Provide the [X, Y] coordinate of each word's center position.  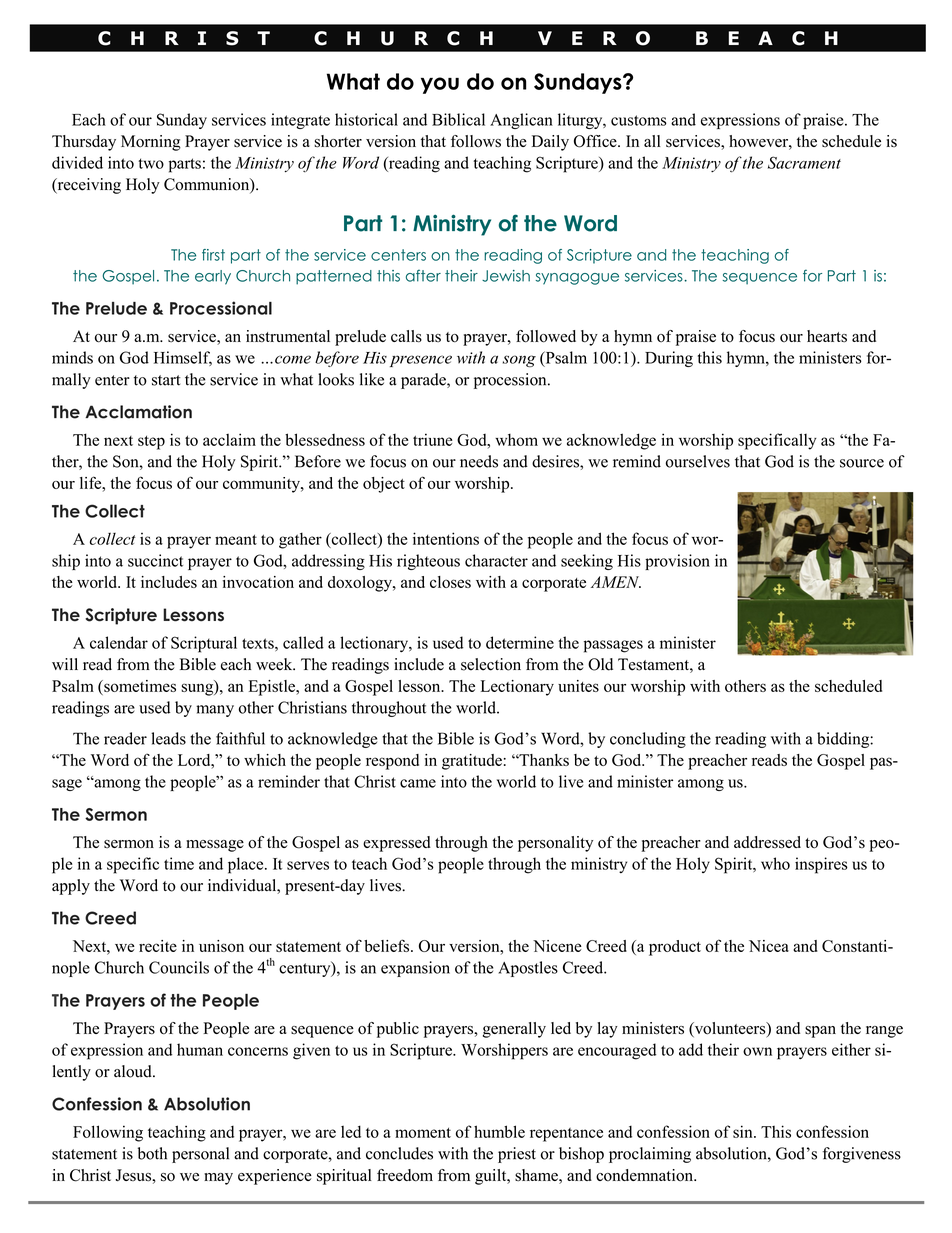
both [152, 1153]
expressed [397, 844]
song [519, 361]
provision [677, 562]
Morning [151, 143]
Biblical [458, 119]
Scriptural [204, 644]
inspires [821, 865]
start [166, 380]
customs [639, 120]
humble [499, 1131]
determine [520, 642]
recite [158, 946]
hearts [827, 336]
